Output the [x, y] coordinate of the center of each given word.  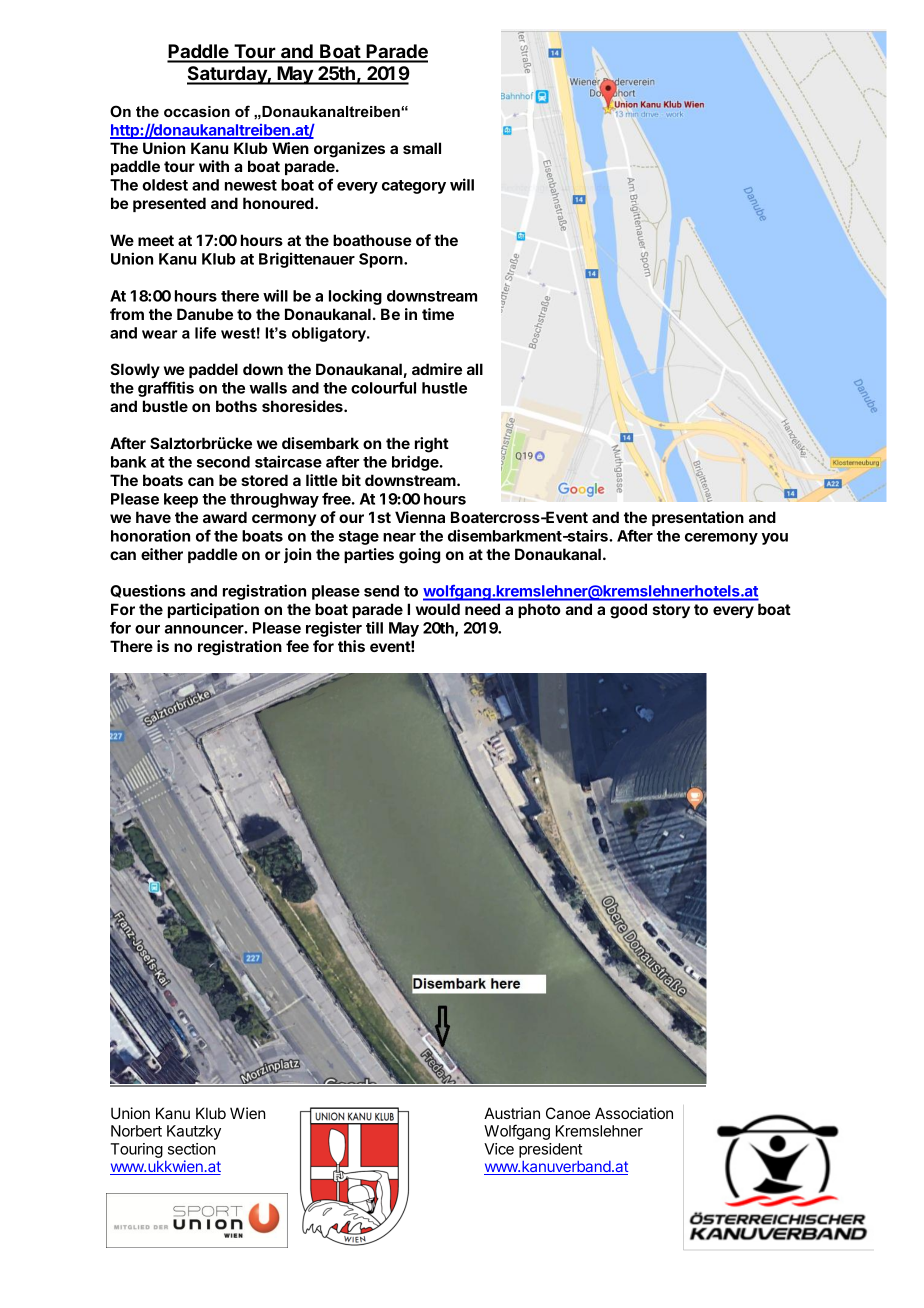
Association [634, 1113]
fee [297, 646]
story [671, 611]
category [414, 187]
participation [213, 610]
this [351, 646]
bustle [165, 406]
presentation [698, 518]
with [214, 166]
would [438, 609]
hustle [444, 388]
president [550, 1150]
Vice [499, 1149]
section [191, 1149]
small [422, 148]
